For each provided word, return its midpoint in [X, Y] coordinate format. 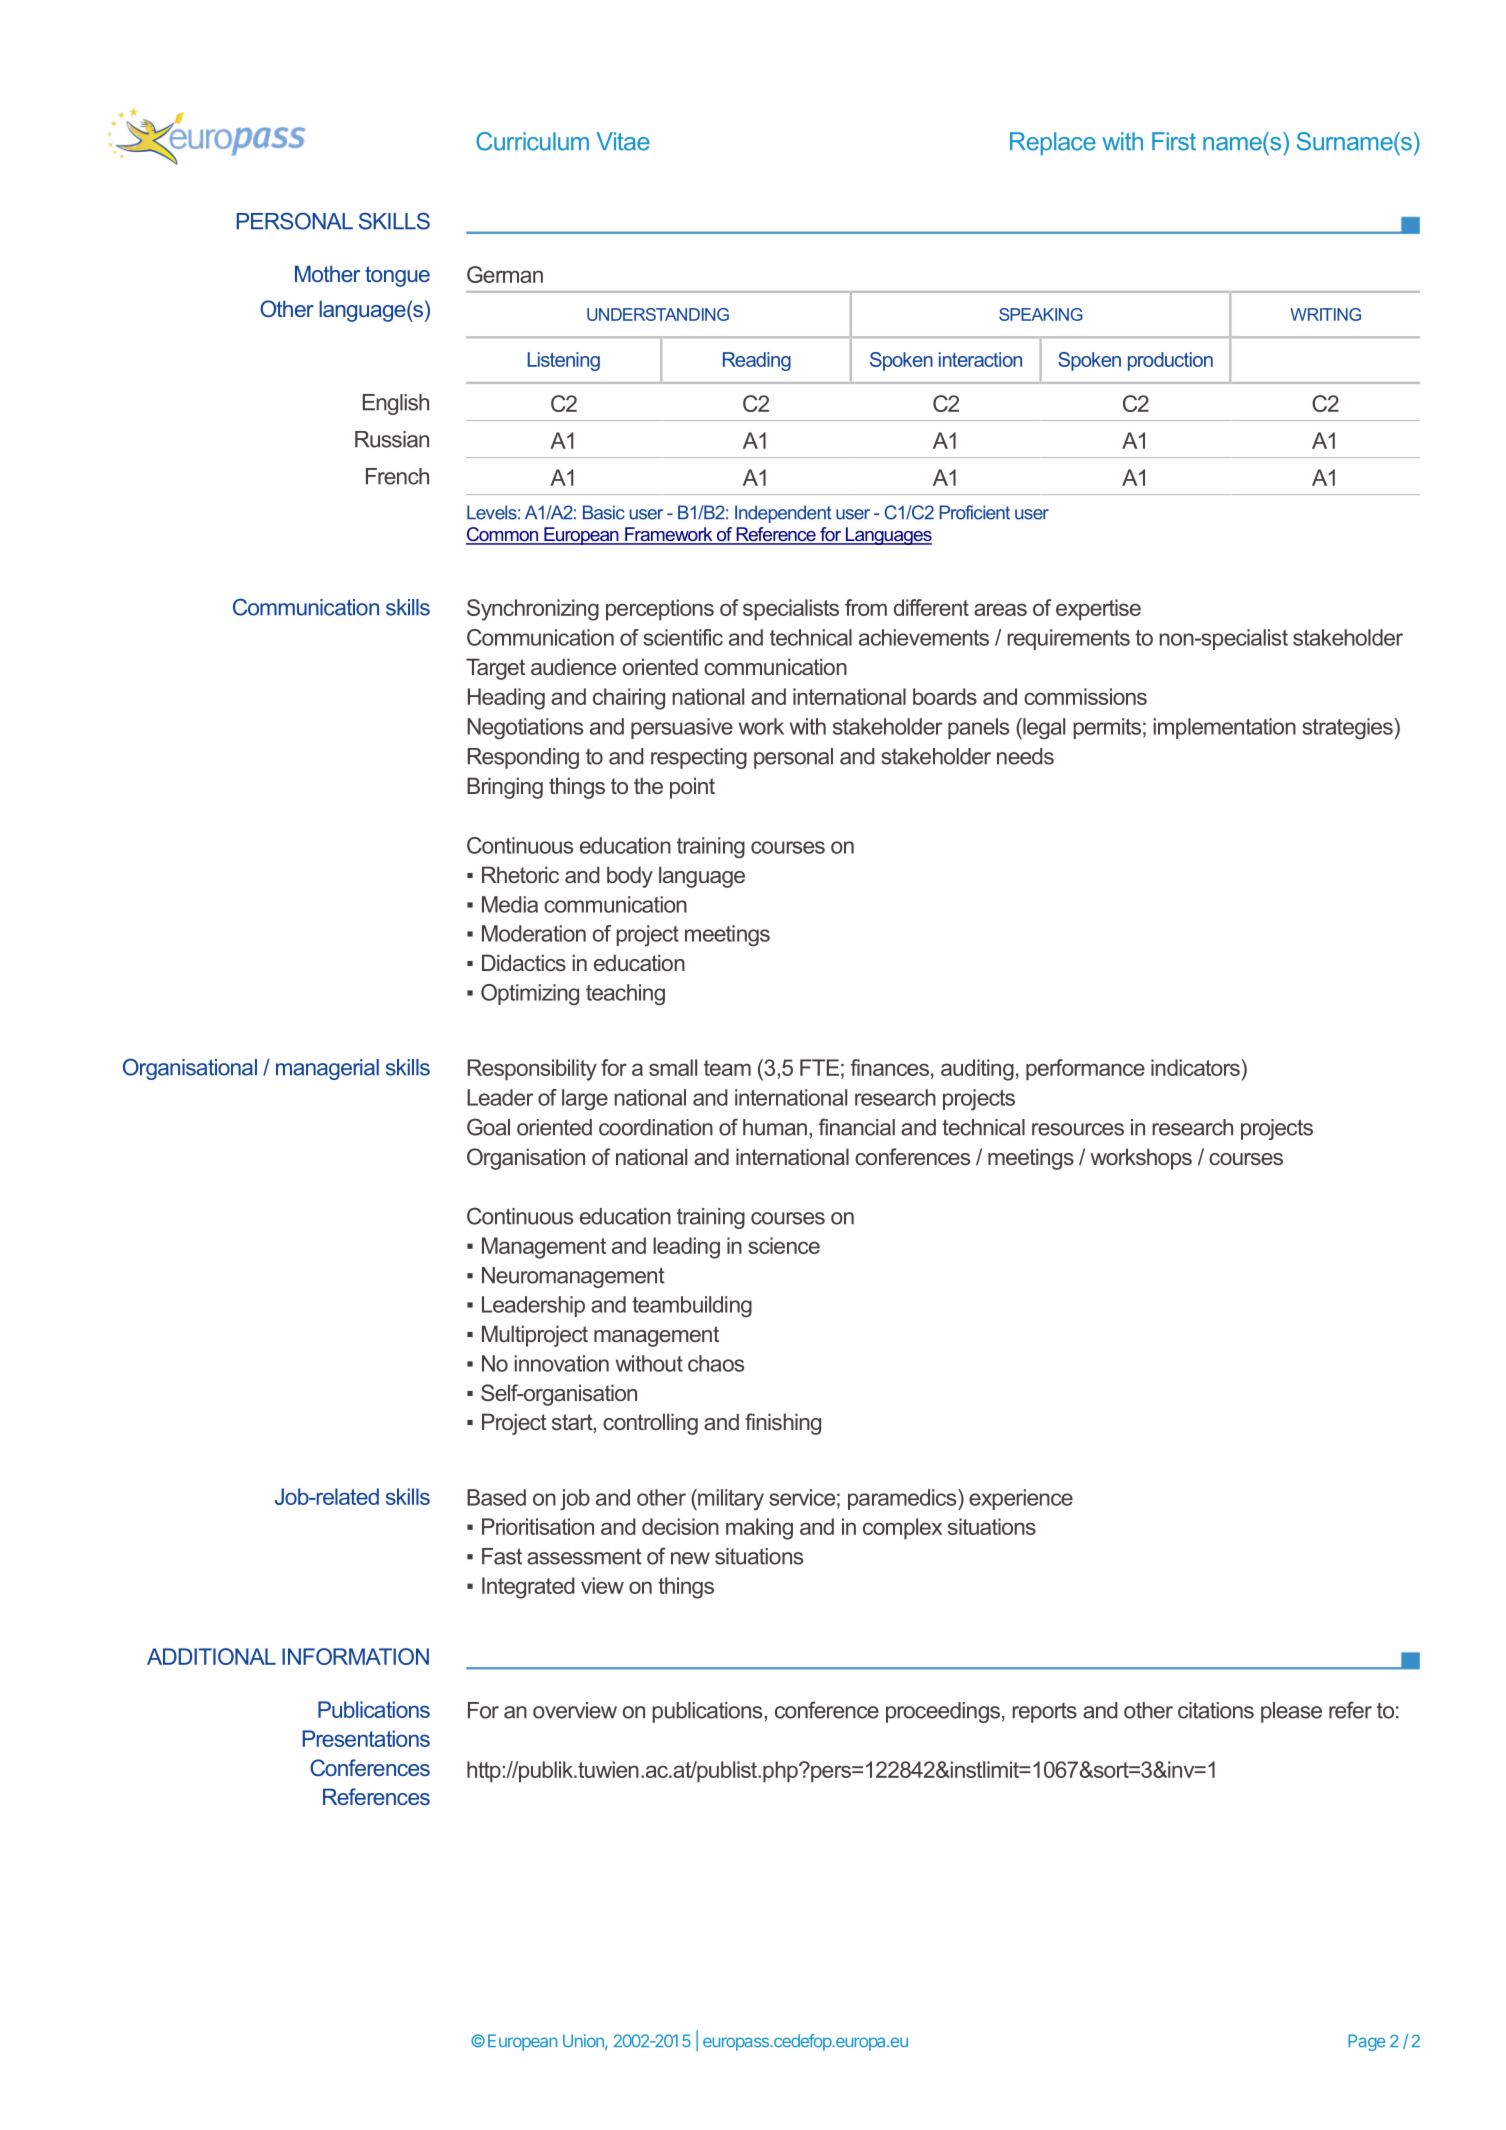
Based [496, 1497]
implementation [1225, 728]
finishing [783, 1424]
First [1174, 141]
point [692, 788]
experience [1021, 1499]
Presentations [366, 1738]
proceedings [943, 1712]
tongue [397, 276]
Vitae [623, 141]
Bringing [505, 788]
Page [1367, 2042]
